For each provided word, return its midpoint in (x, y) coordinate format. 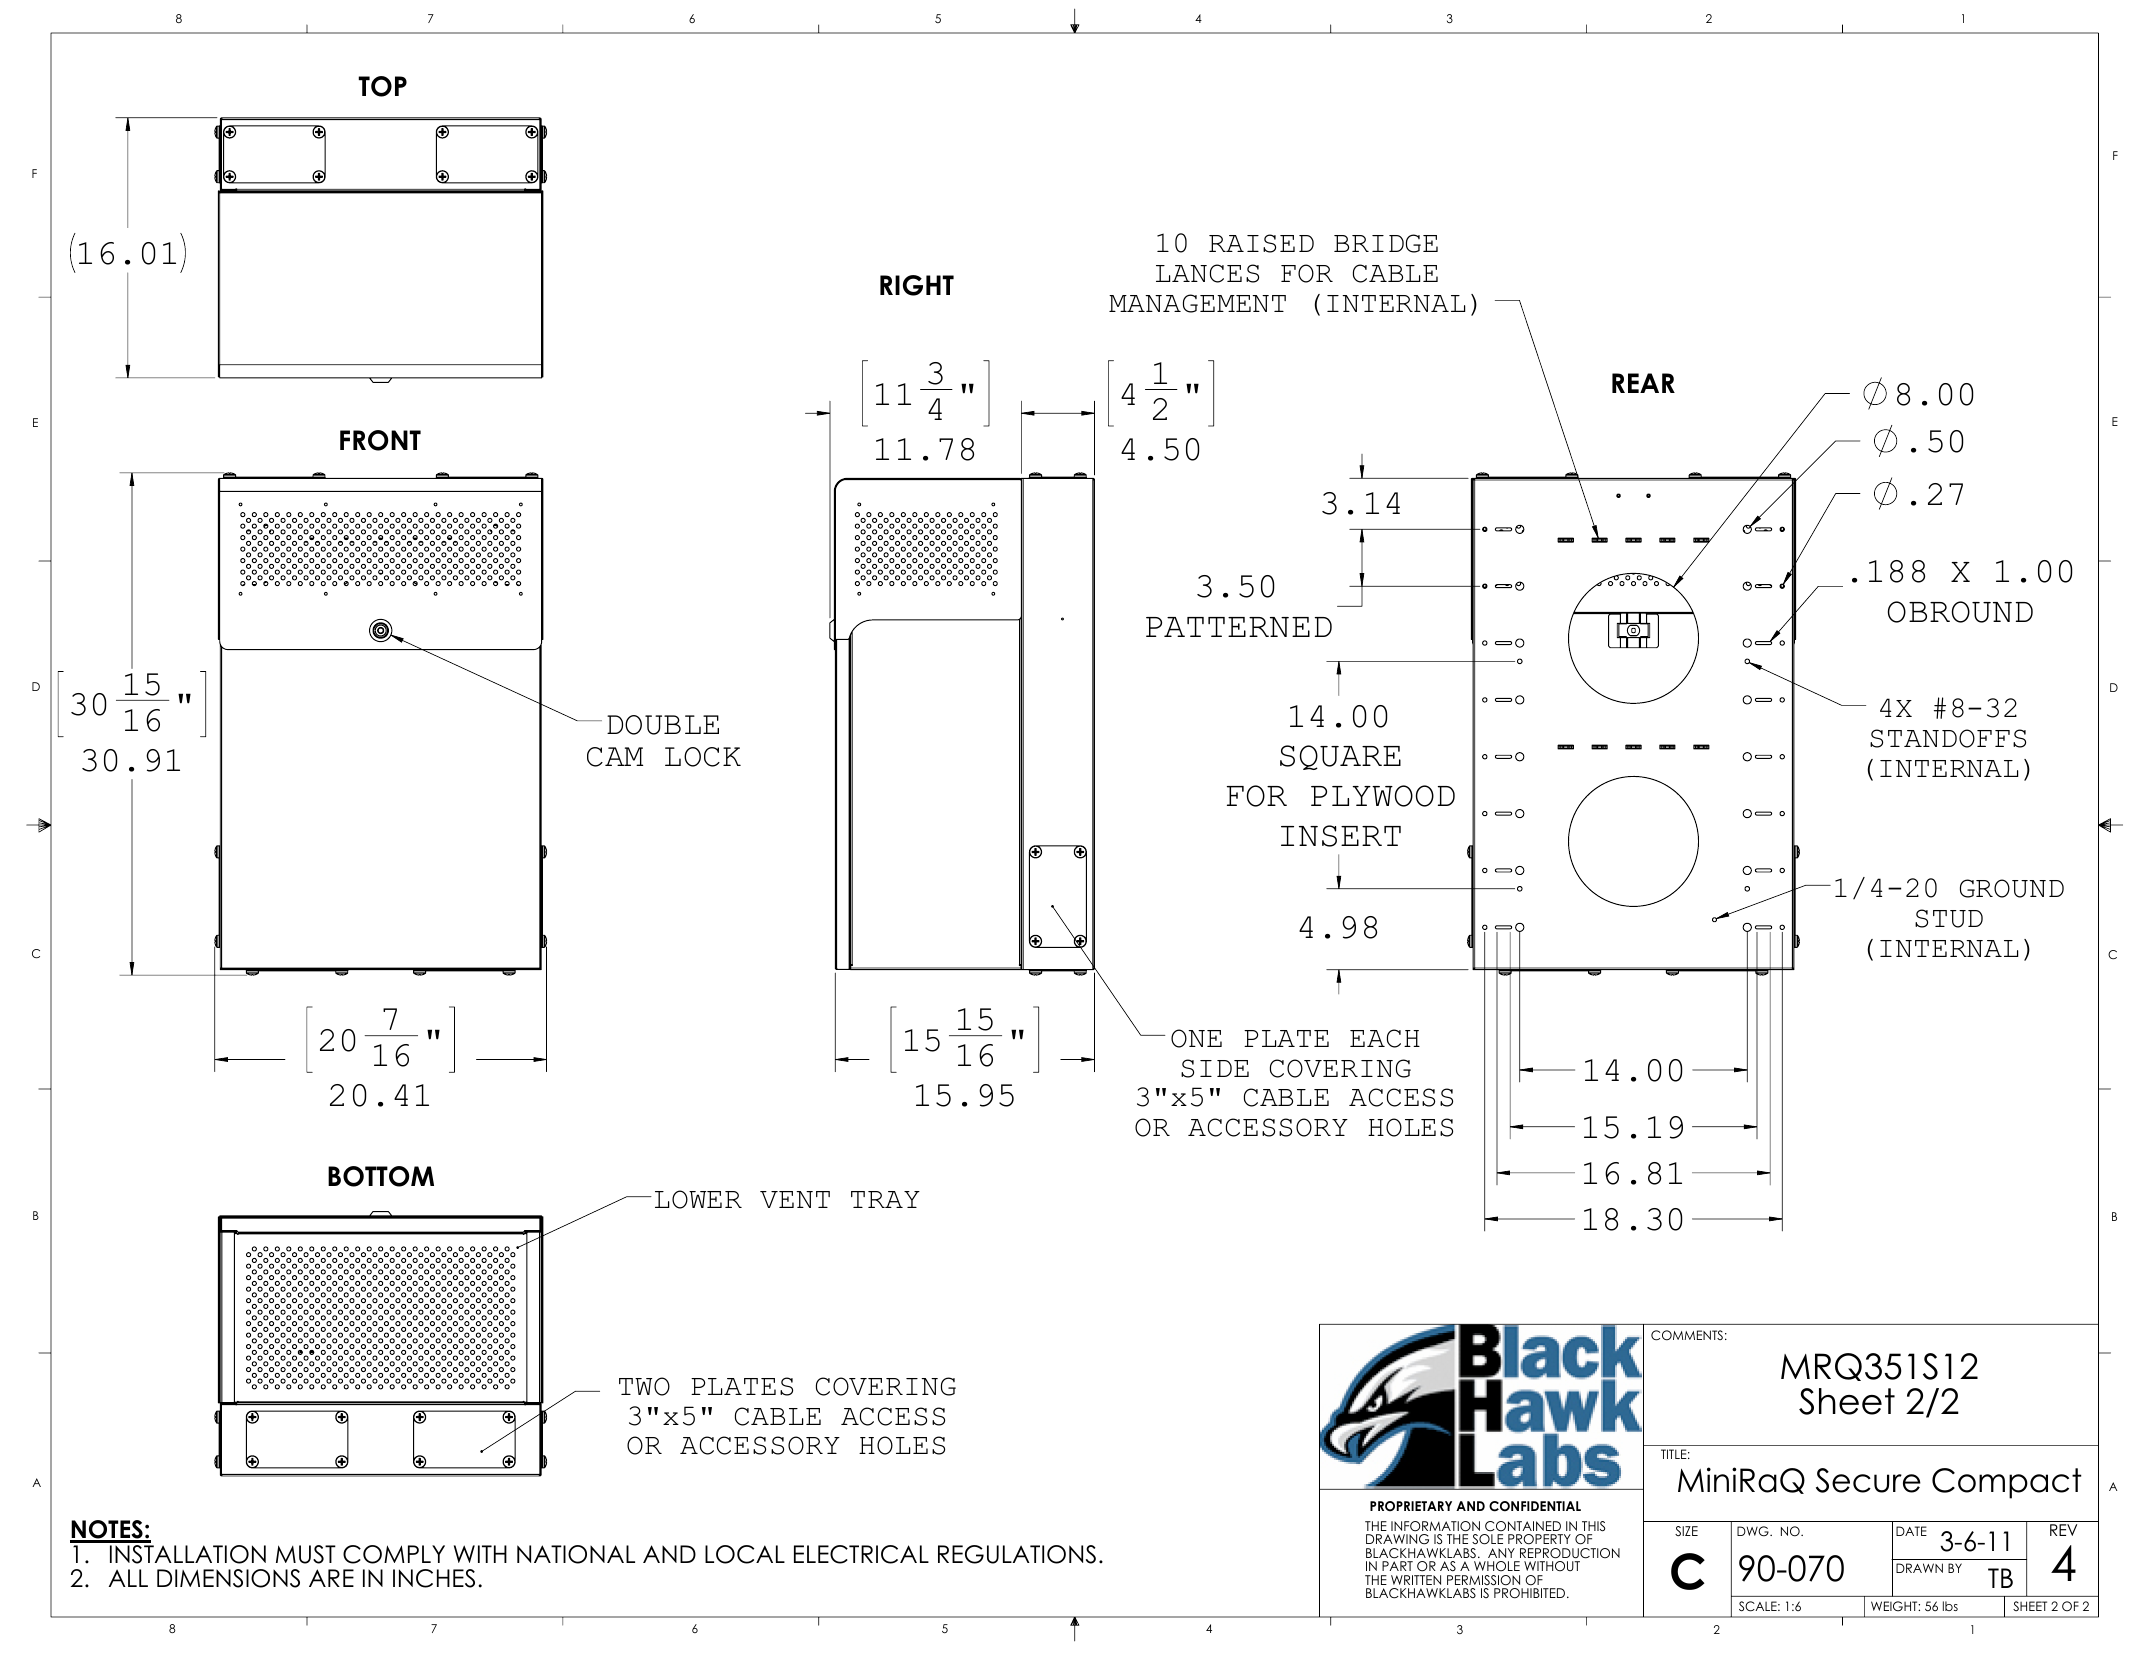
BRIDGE (1386, 243)
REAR (1643, 383)
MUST (306, 1554)
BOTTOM (381, 1176)
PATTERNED (1239, 627)
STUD (1949, 918)
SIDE (1215, 1068)
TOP (382, 86)
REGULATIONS (1017, 1554)
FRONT (380, 440)
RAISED (1261, 243)
